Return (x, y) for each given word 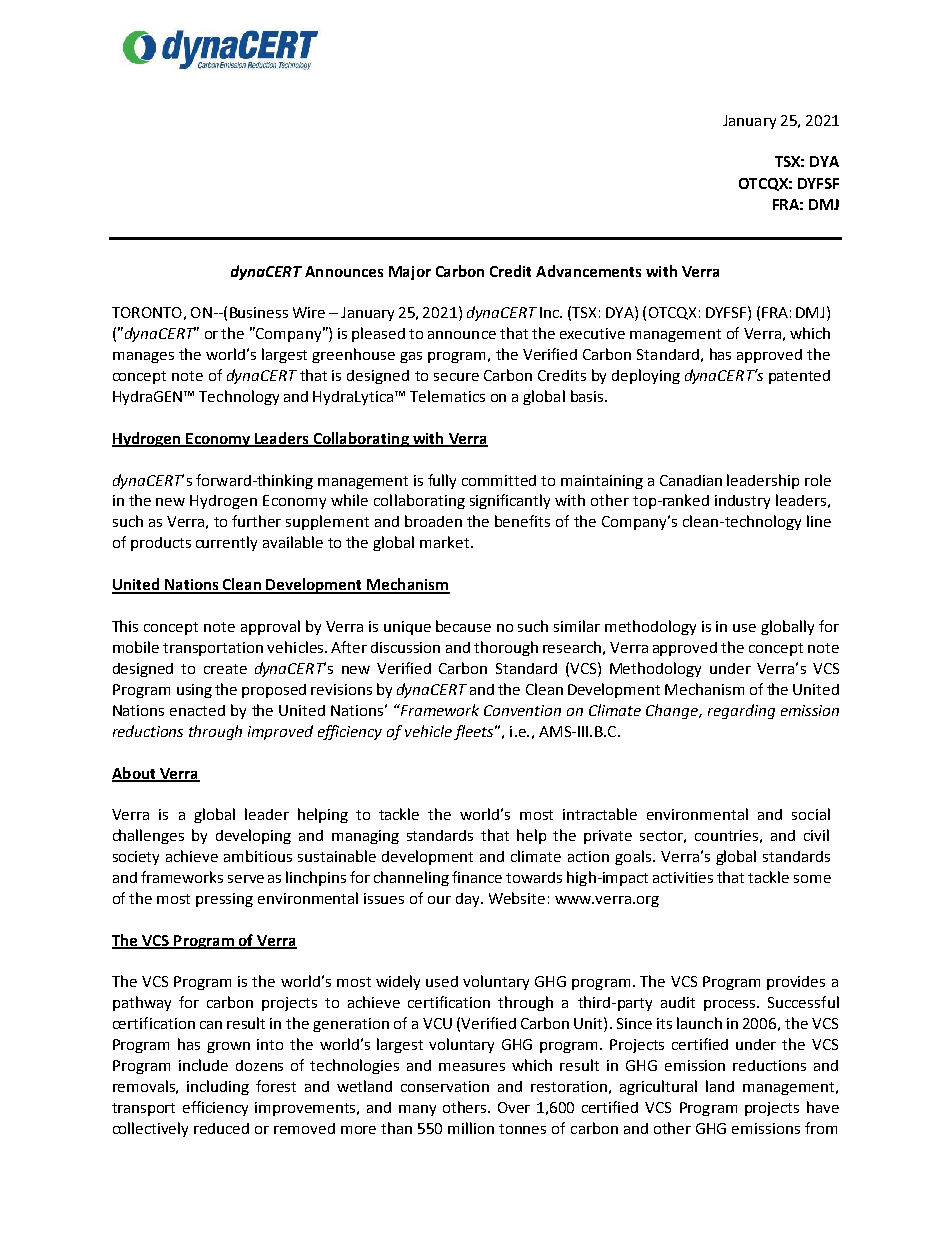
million (471, 1128)
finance (477, 877)
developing (253, 836)
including (218, 1087)
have (823, 1107)
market (446, 542)
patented (799, 377)
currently (226, 543)
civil (816, 835)
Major (410, 273)
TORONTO (147, 312)
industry (742, 502)
